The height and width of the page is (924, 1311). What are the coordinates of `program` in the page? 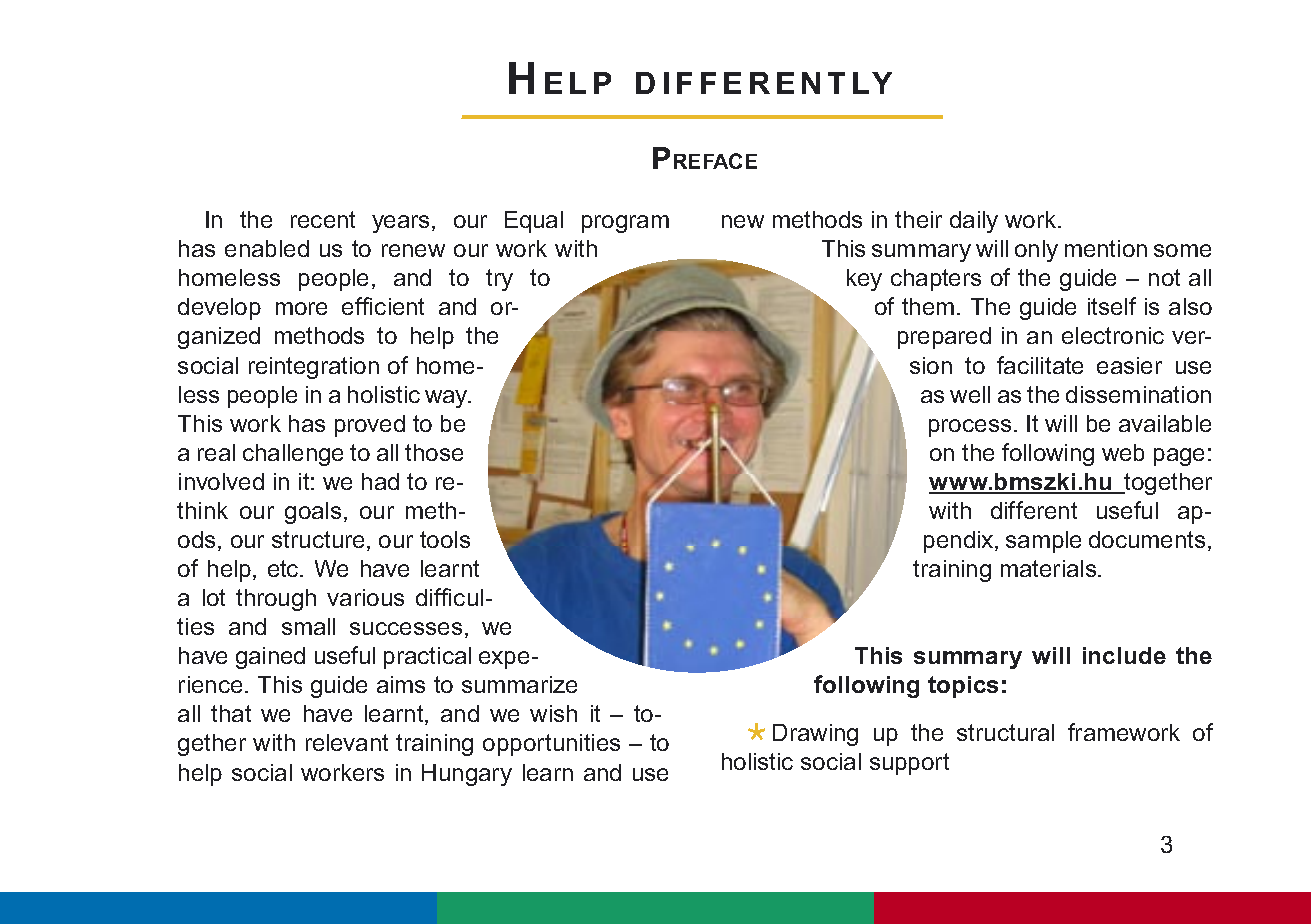 It's located at (625, 224).
